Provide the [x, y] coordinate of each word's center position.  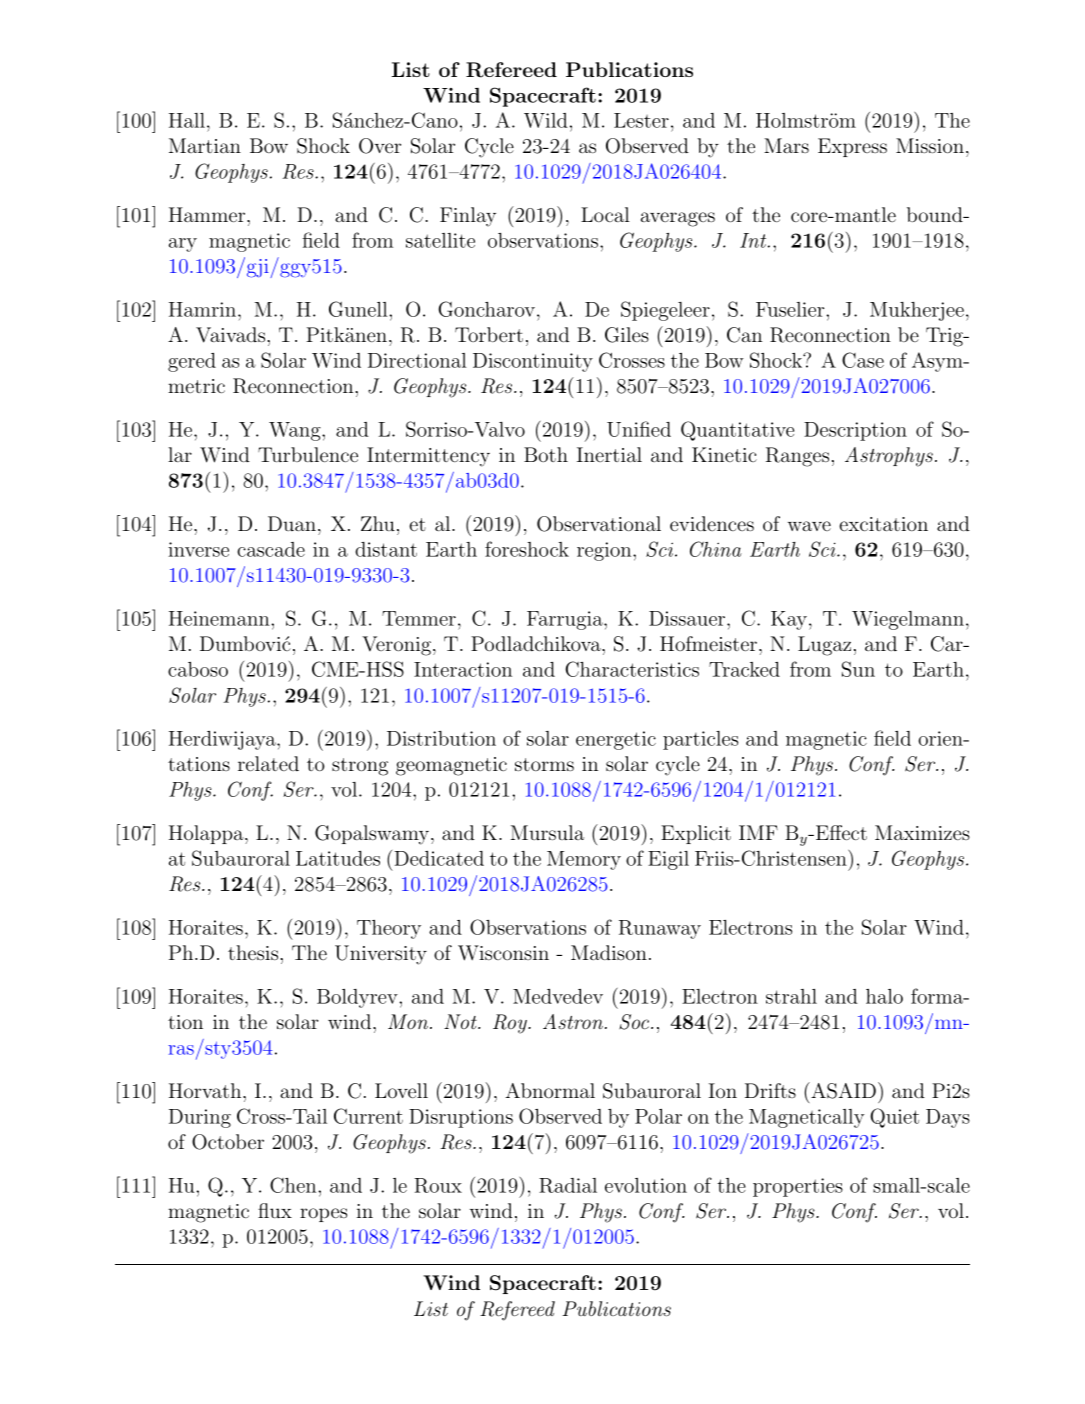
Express [852, 147]
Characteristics [632, 669]
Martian [205, 145]
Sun [858, 669]
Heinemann [220, 618]
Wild [546, 120]
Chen [294, 1185]
